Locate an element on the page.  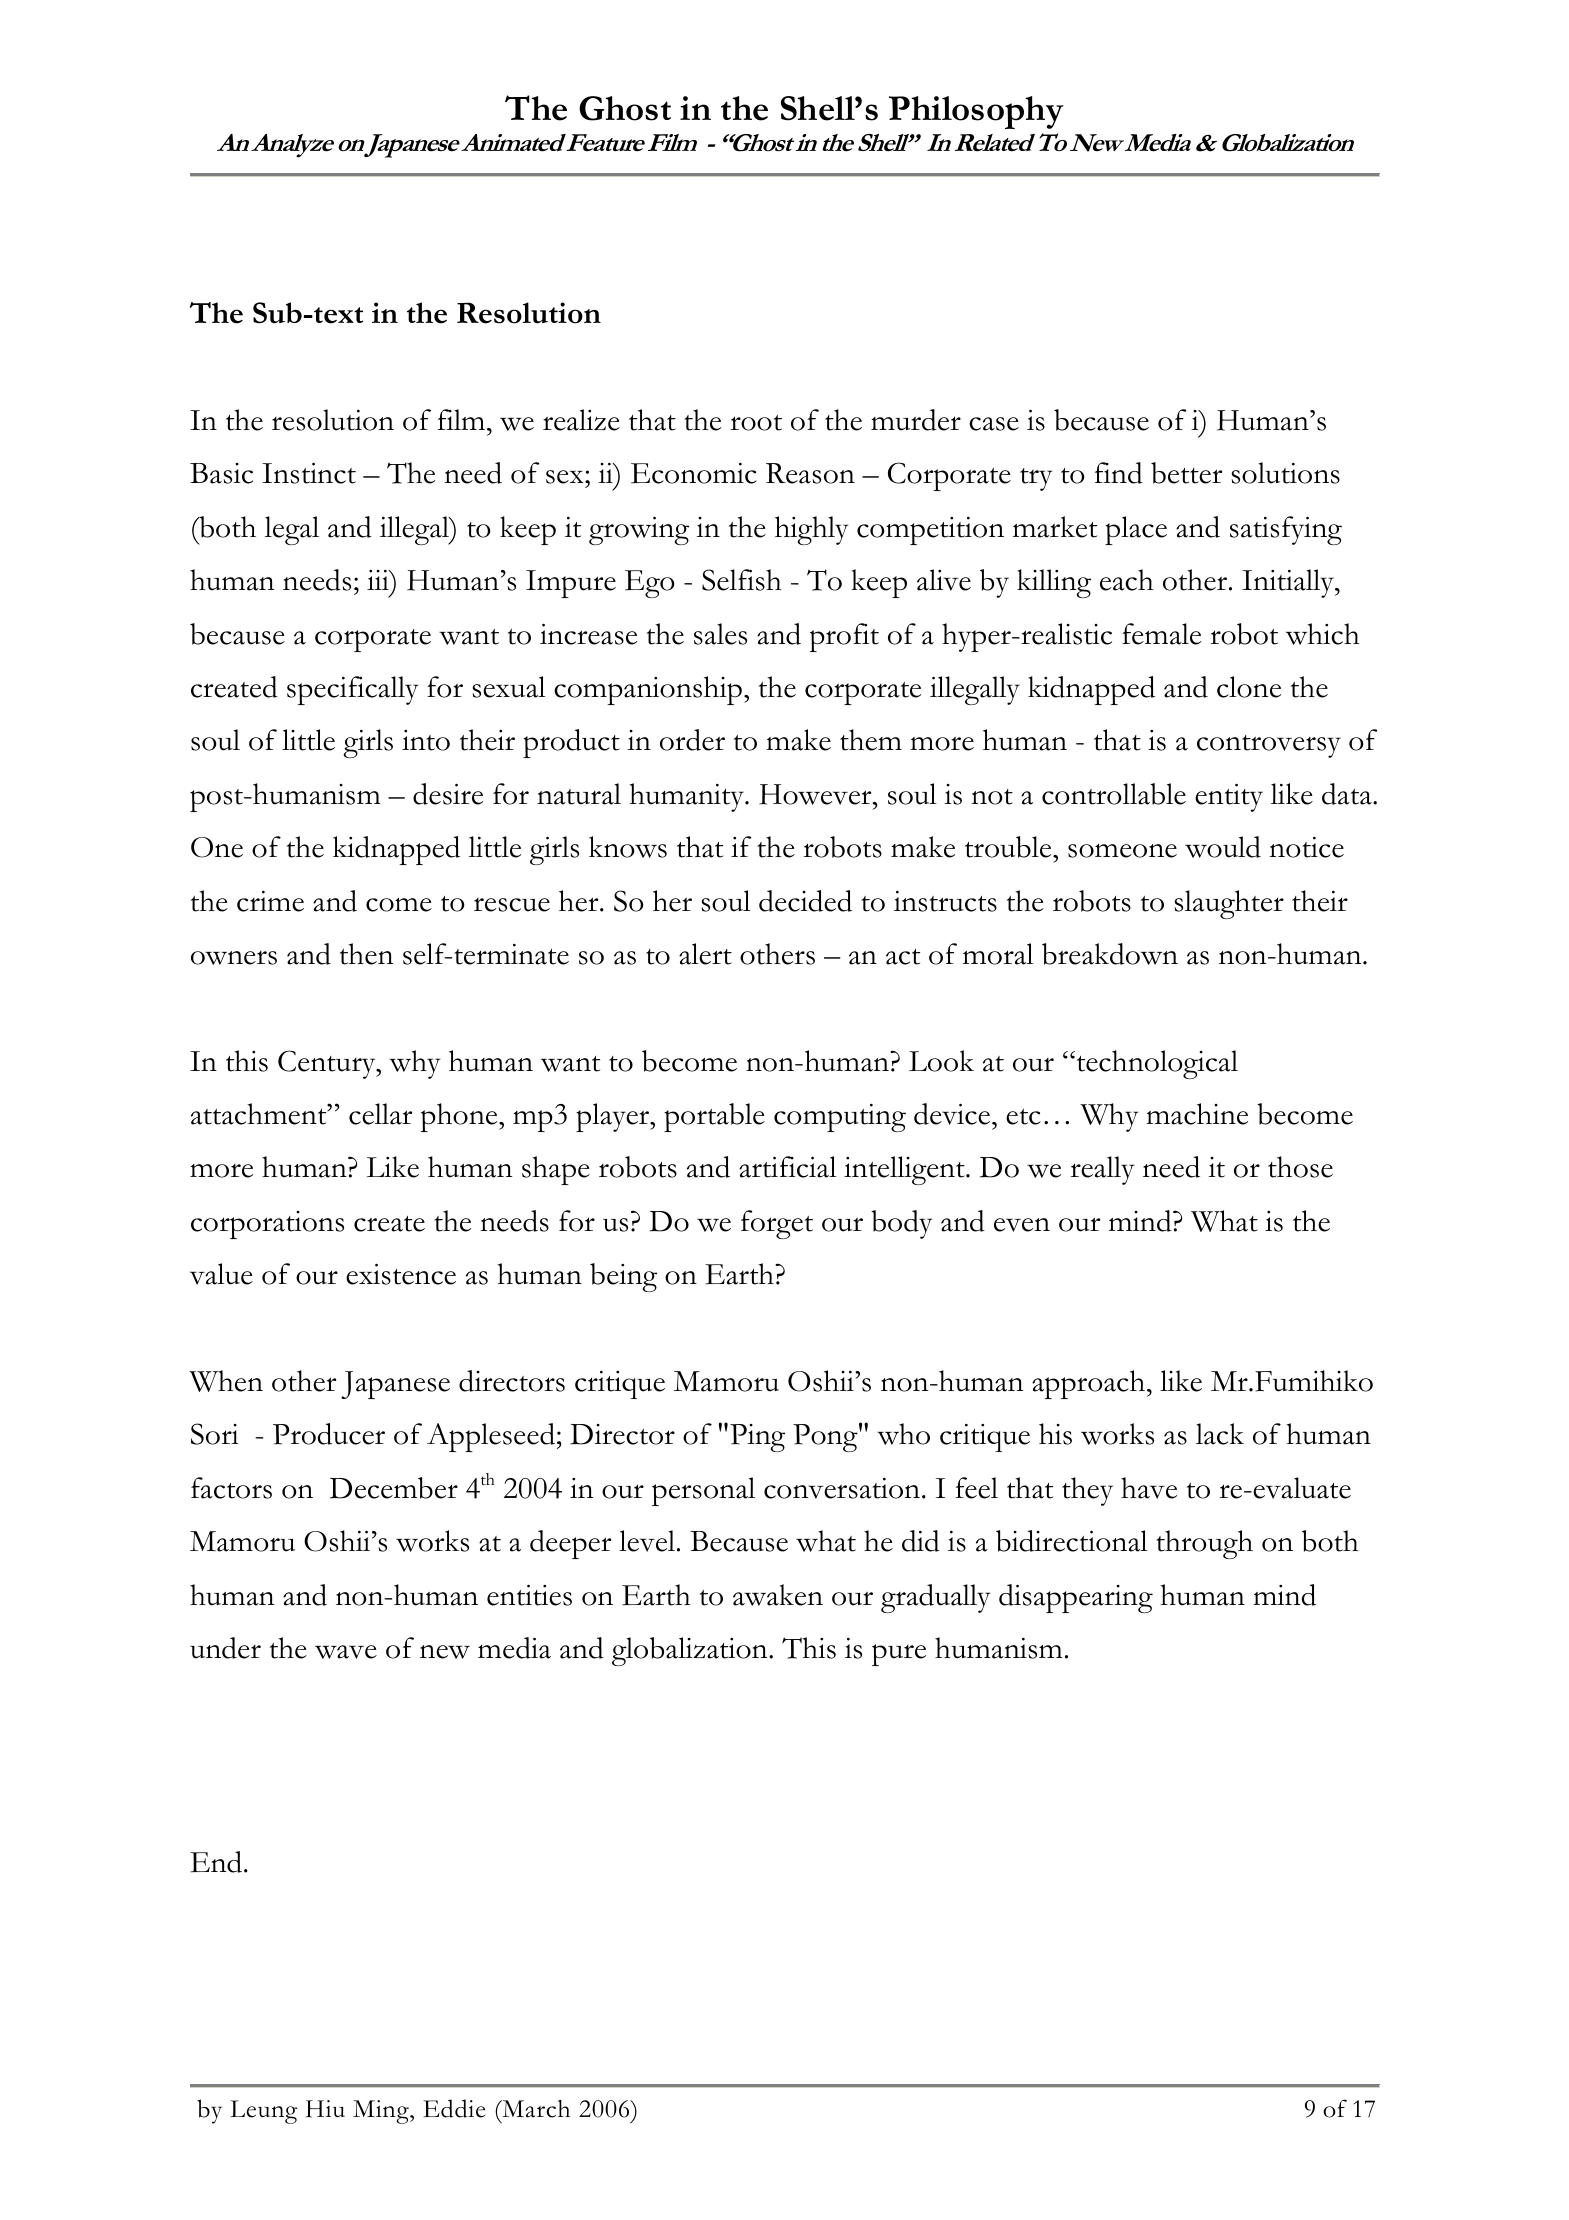
wave is located at coordinates (346, 1652).
